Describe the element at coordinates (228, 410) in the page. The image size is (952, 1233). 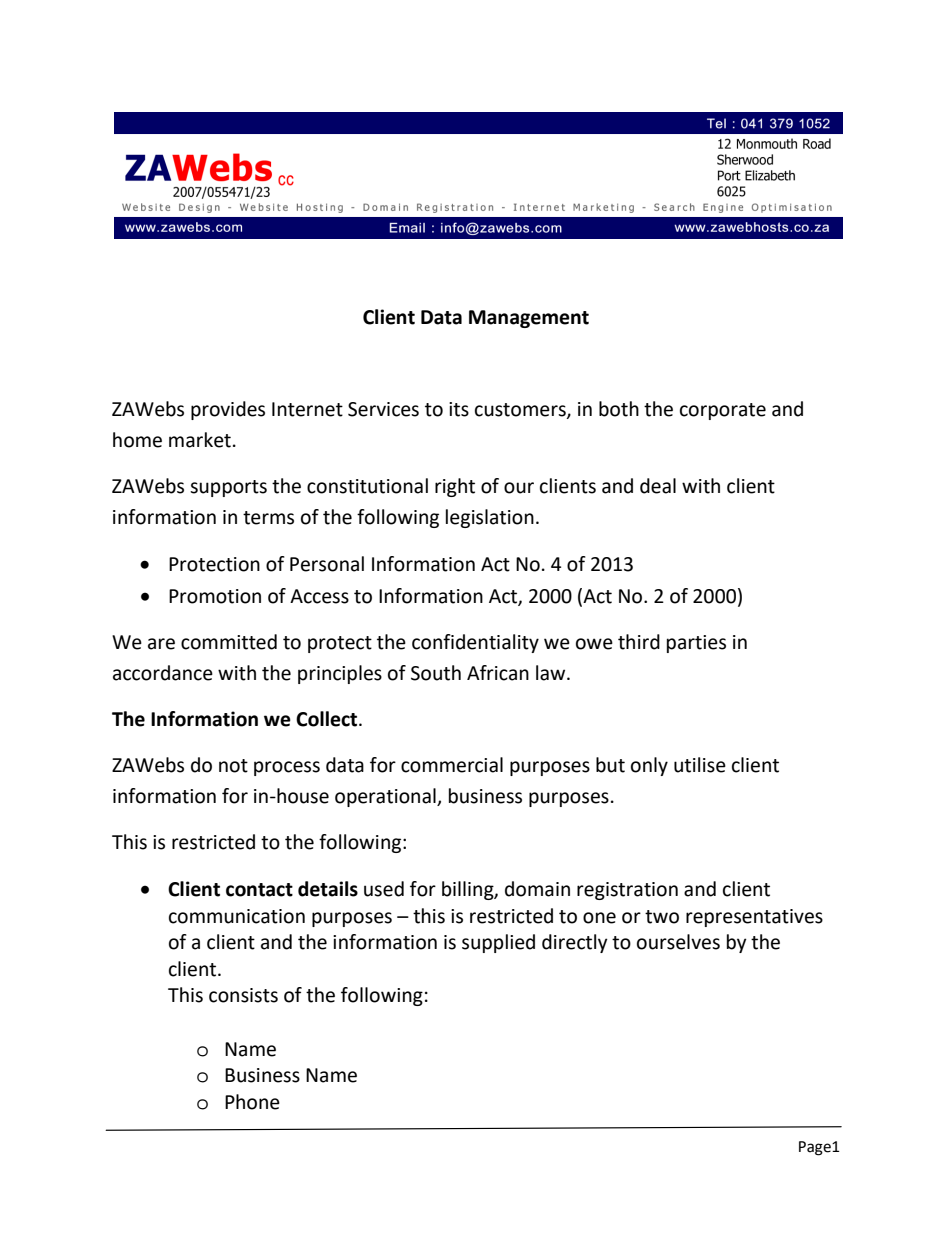
I see `provides` at that location.
